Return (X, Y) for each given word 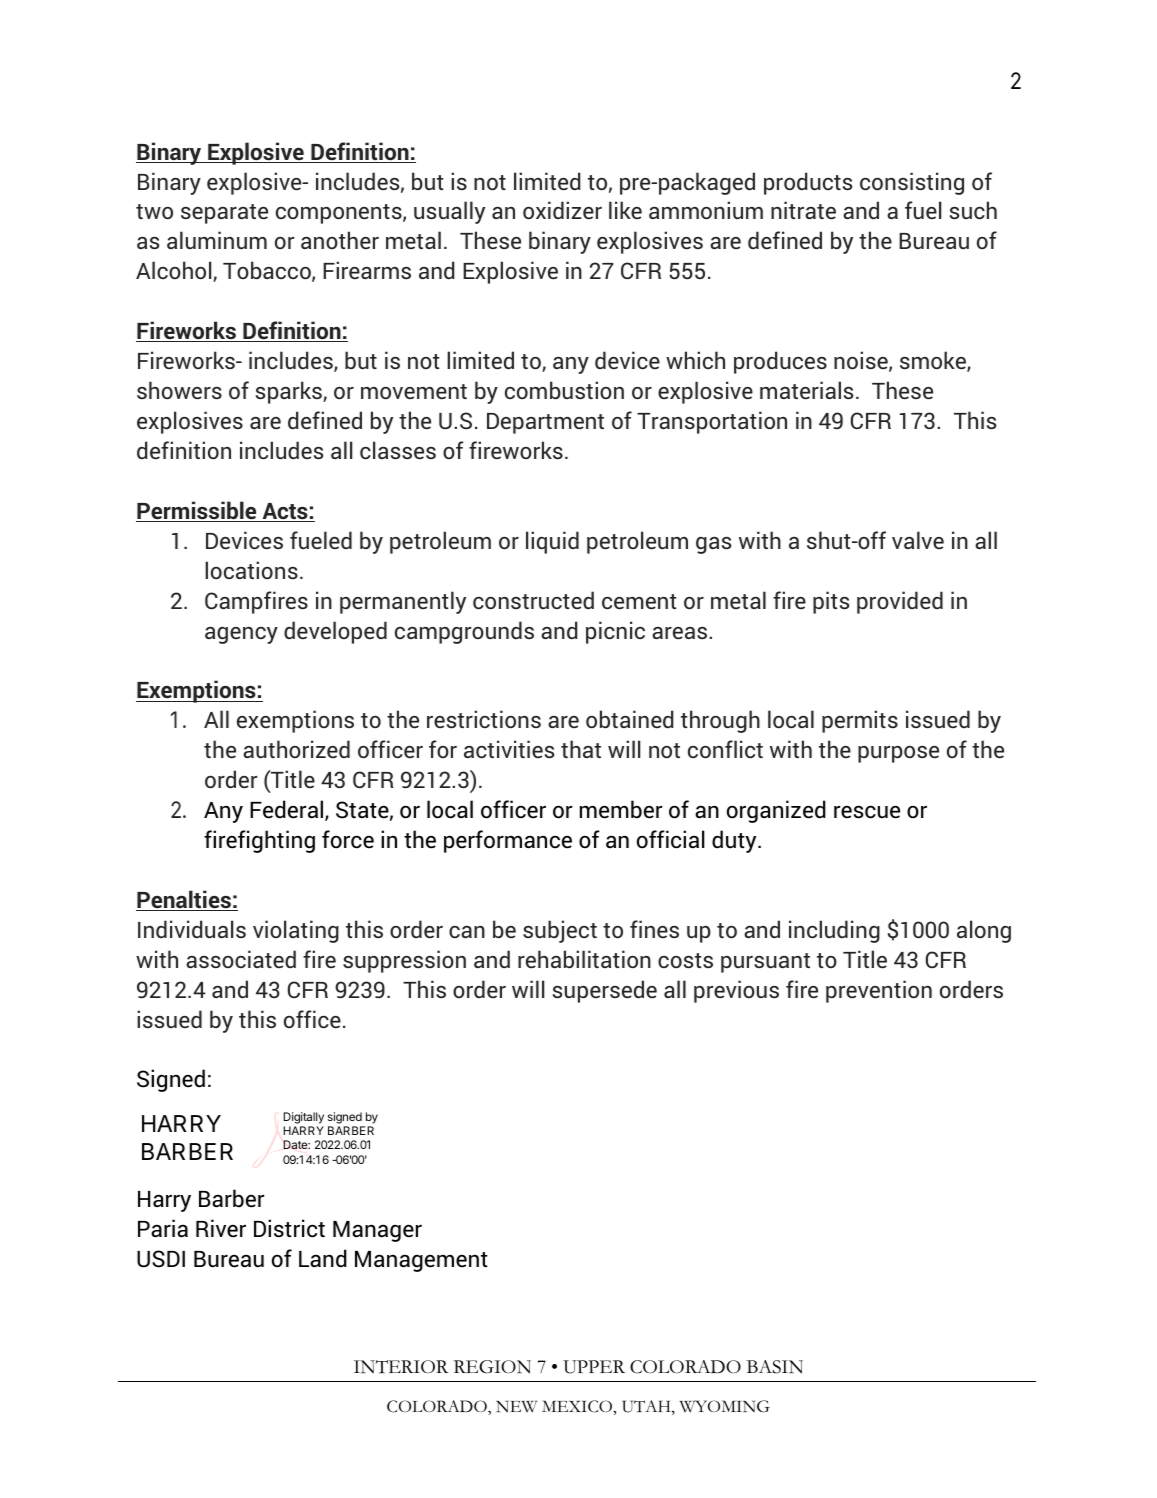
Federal (288, 810)
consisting (912, 183)
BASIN (775, 1367)
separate (224, 214)
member (621, 809)
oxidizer (562, 210)
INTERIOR (401, 1367)
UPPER (594, 1367)
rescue (867, 812)
